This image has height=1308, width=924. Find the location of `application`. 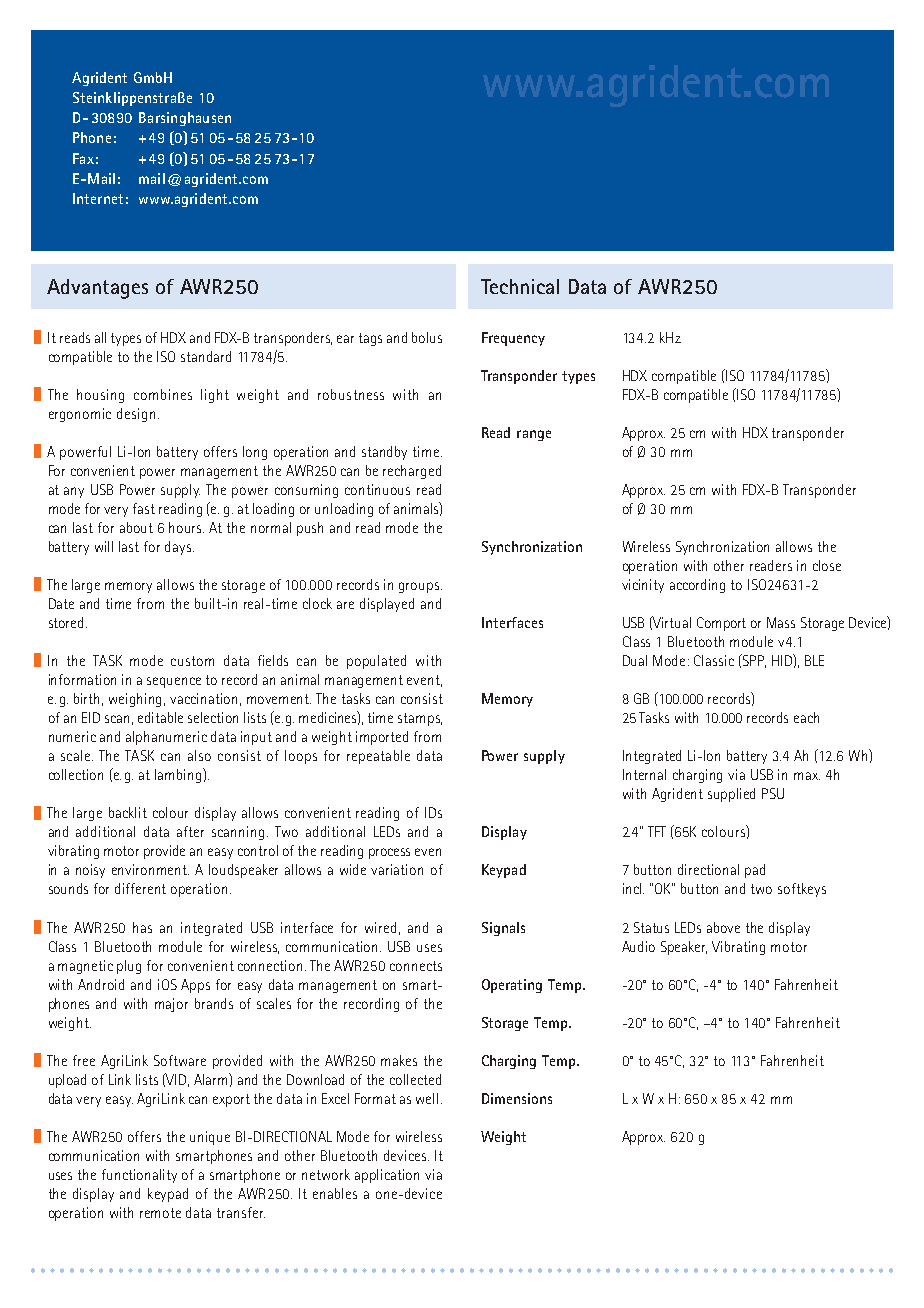

application is located at coordinates (387, 1176).
